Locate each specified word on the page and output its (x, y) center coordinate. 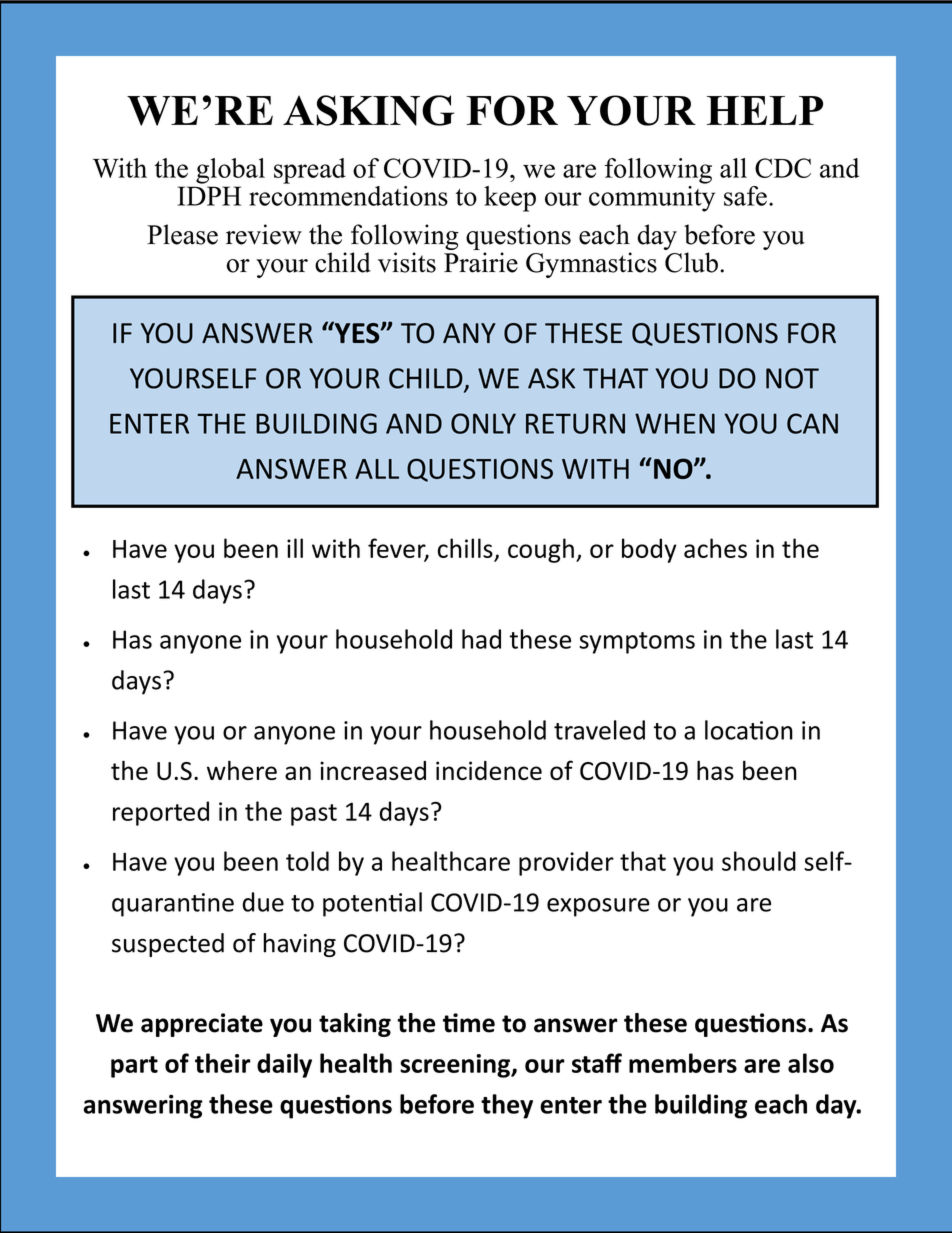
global (230, 171)
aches (715, 548)
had (481, 639)
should (759, 861)
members (683, 1063)
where (242, 770)
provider (566, 863)
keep (510, 199)
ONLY (483, 423)
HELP (765, 110)
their (223, 1063)
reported (161, 813)
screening (456, 1066)
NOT (792, 378)
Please (182, 234)
